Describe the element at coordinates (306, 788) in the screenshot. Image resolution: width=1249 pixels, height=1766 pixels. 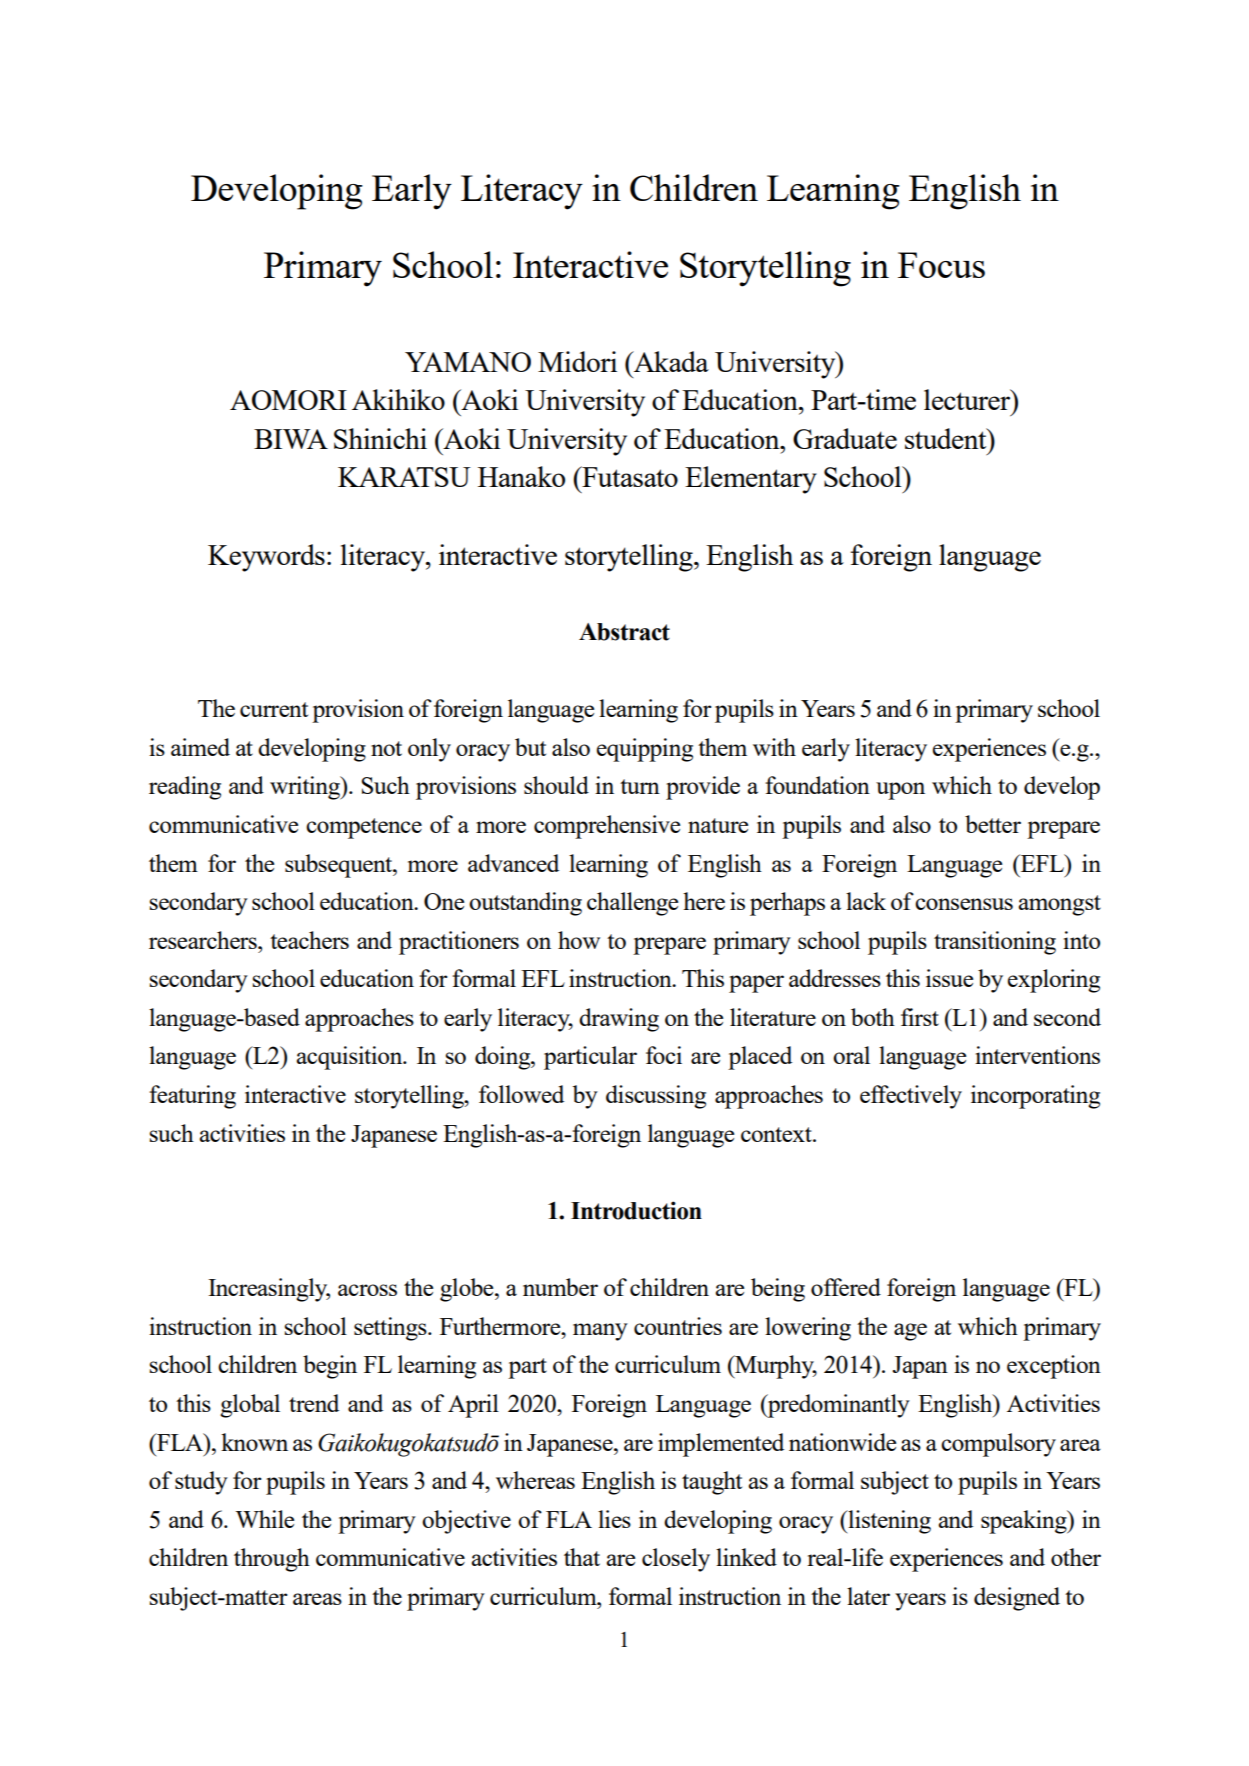
I see `writing` at that location.
